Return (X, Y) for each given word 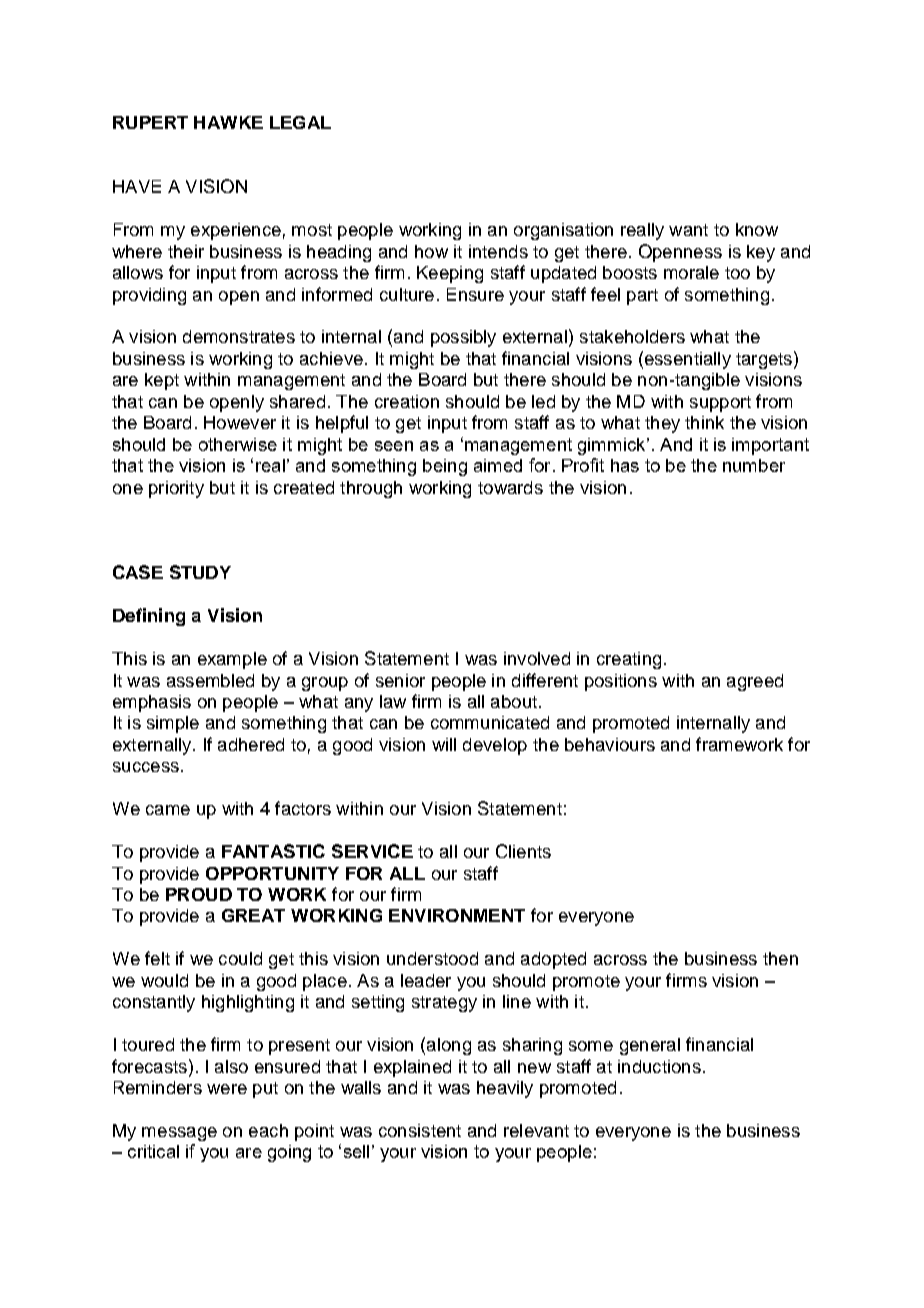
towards (510, 487)
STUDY (200, 572)
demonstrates (239, 336)
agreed (755, 682)
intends (498, 251)
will (444, 744)
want (688, 230)
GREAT (253, 915)
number (754, 465)
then (780, 958)
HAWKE (228, 122)
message (179, 1134)
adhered (251, 744)
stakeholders (632, 336)
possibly (463, 338)
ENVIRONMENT (457, 915)
